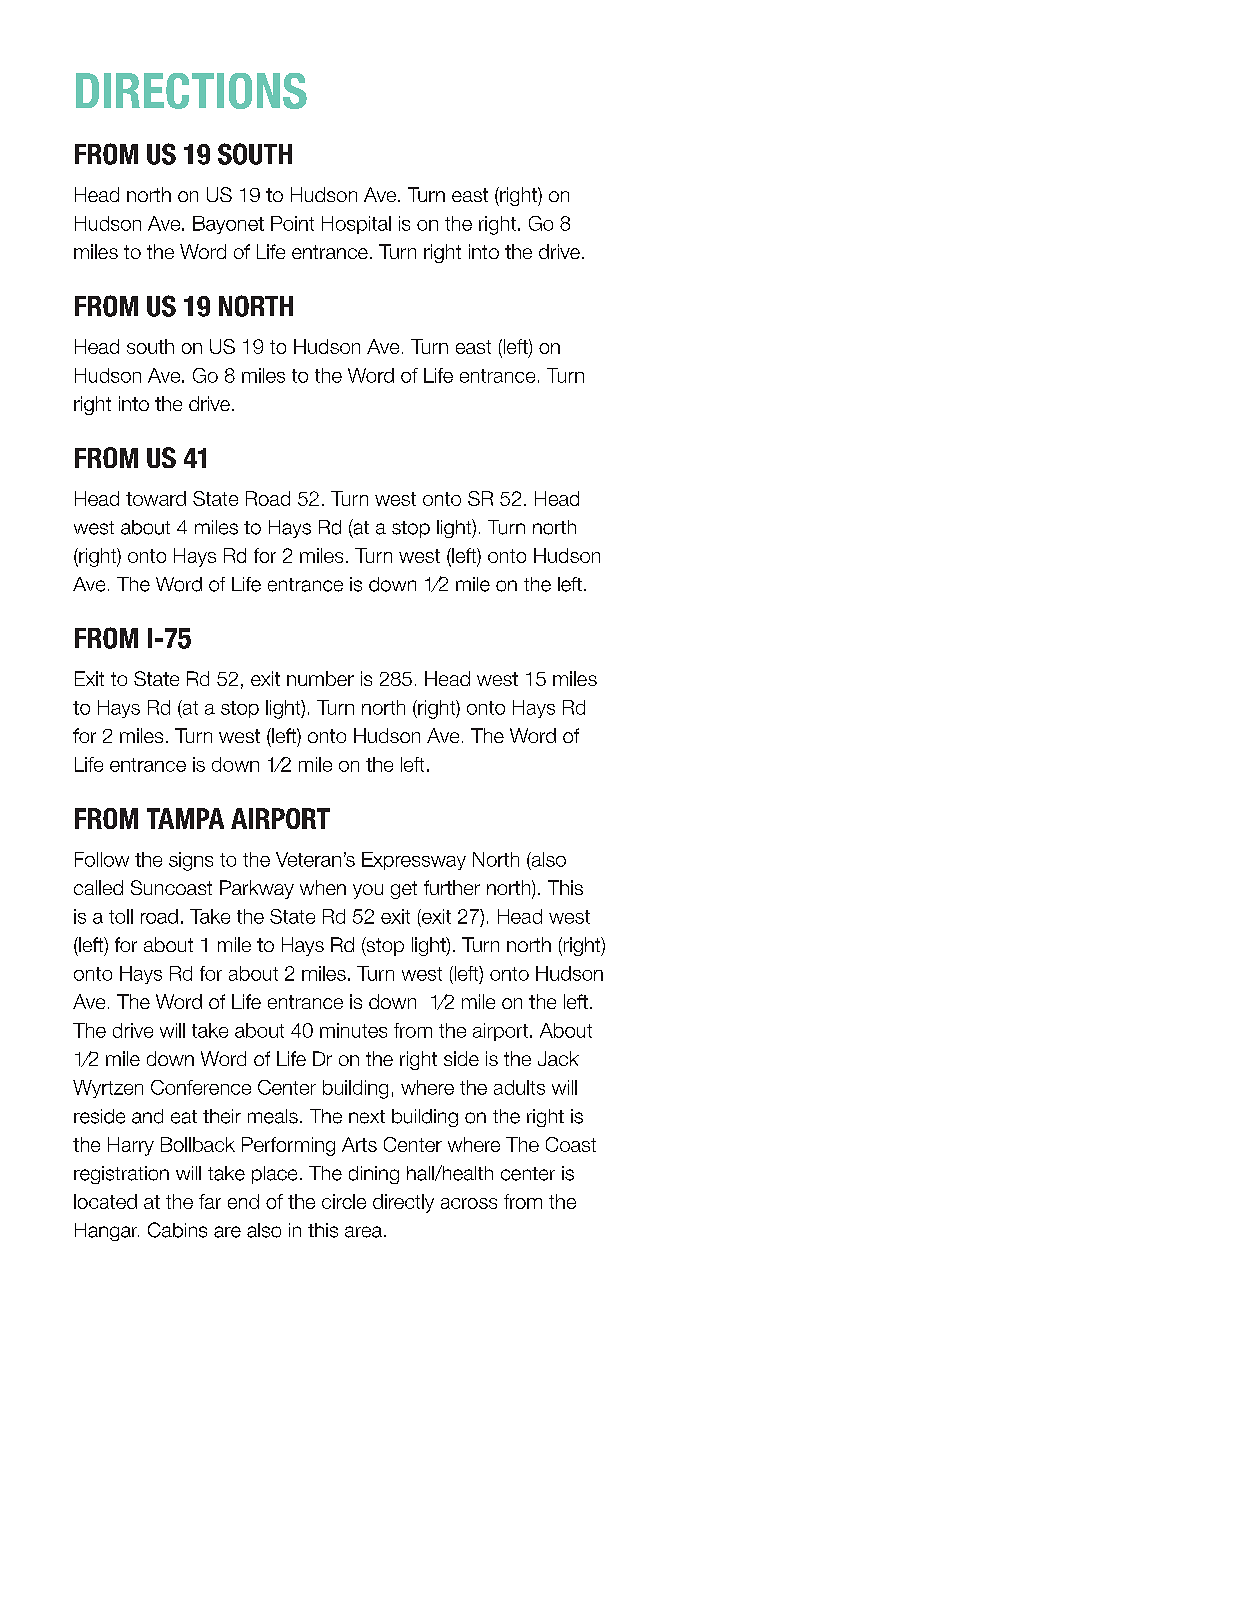 The height and width of the screenshot is (1614, 1247). Describe the element at coordinates (156, 498) in the screenshot. I see `toward` at that location.
